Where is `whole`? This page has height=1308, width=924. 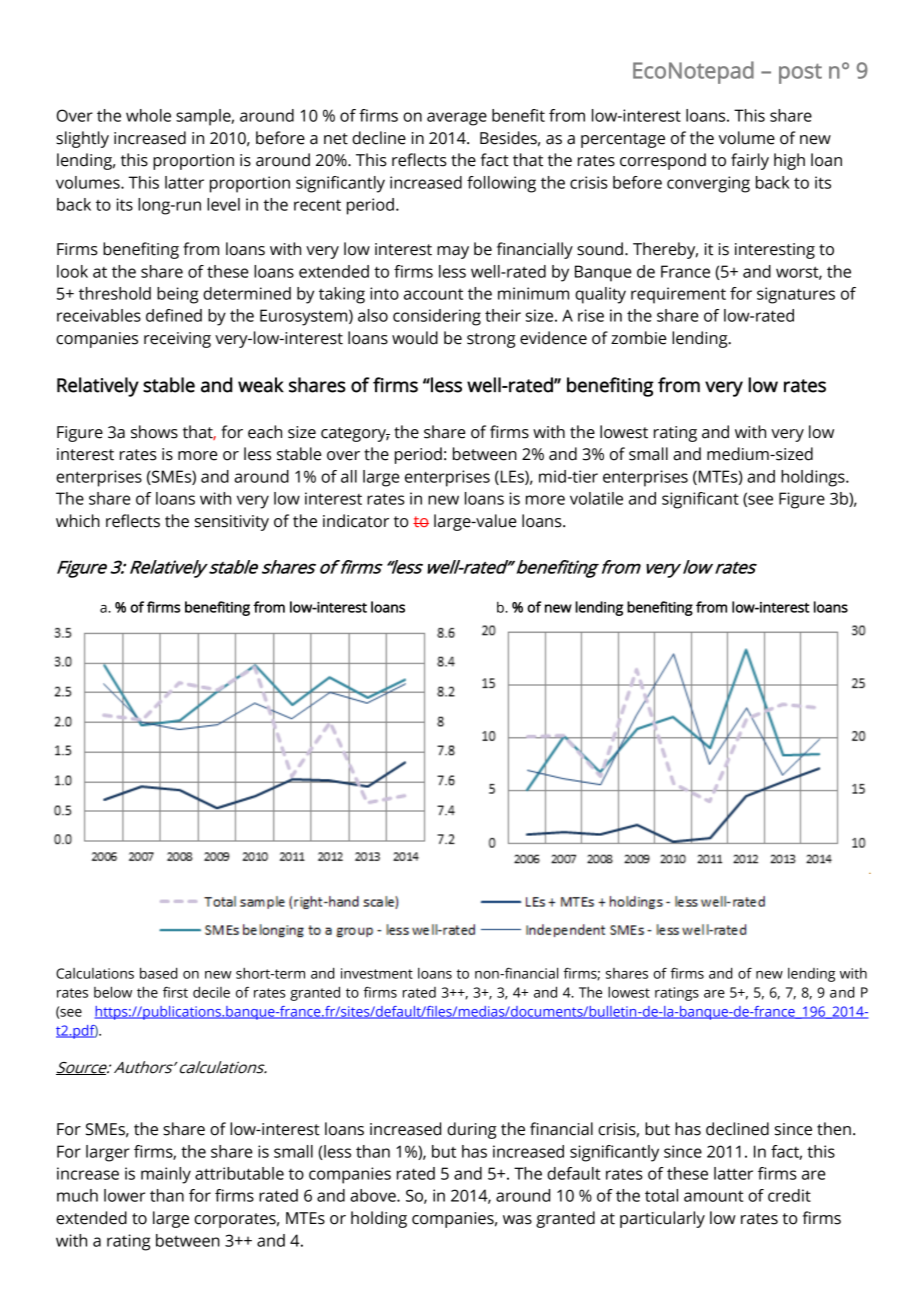 whole is located at coordinates (148, 115).
